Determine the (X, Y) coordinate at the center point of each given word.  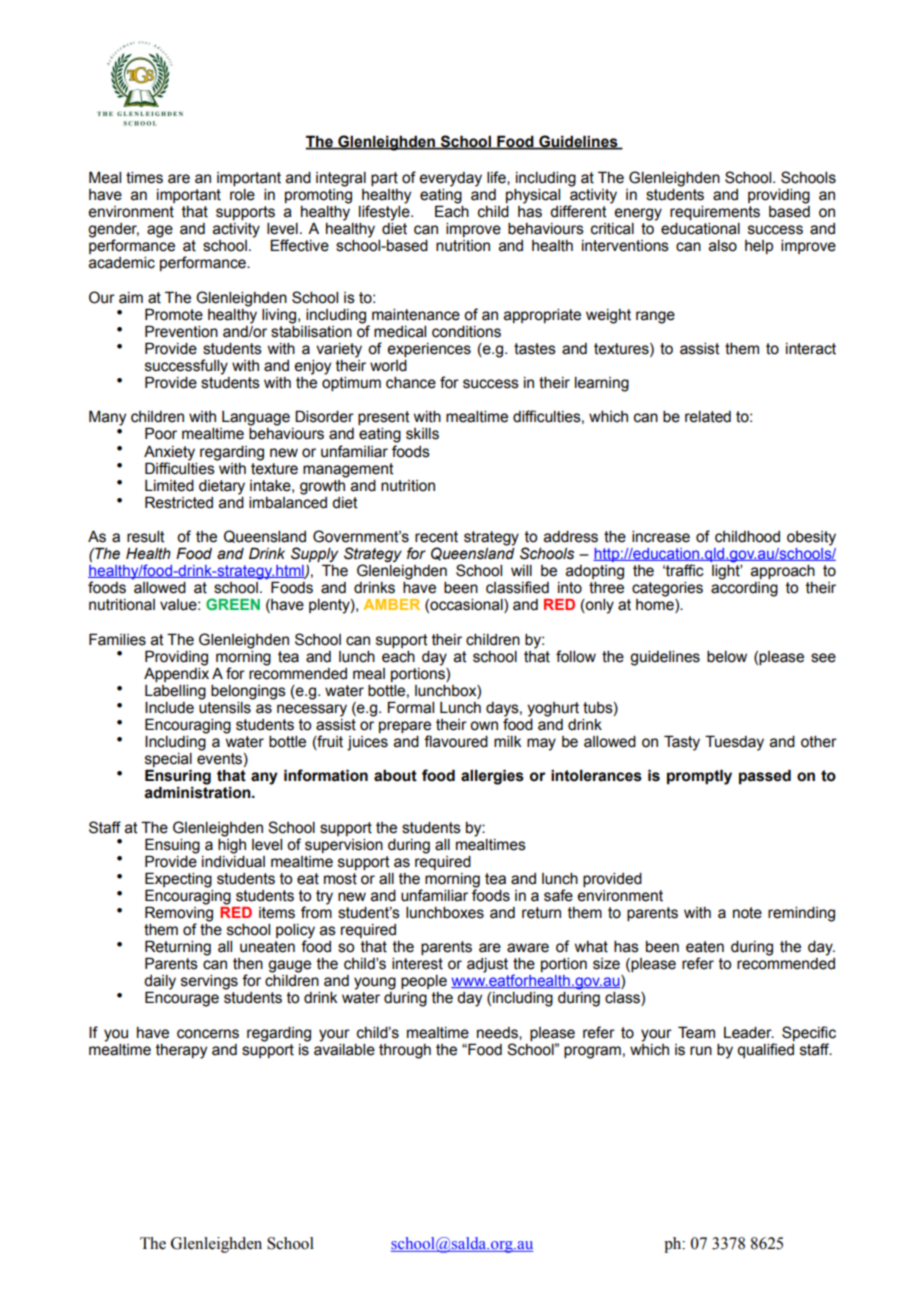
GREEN (233, 604)
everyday (450, 179)
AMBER (392, 604)
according (744, 589)
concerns (208, 1034)
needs (498, 1033)
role (242, 195)
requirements (715, 213)
